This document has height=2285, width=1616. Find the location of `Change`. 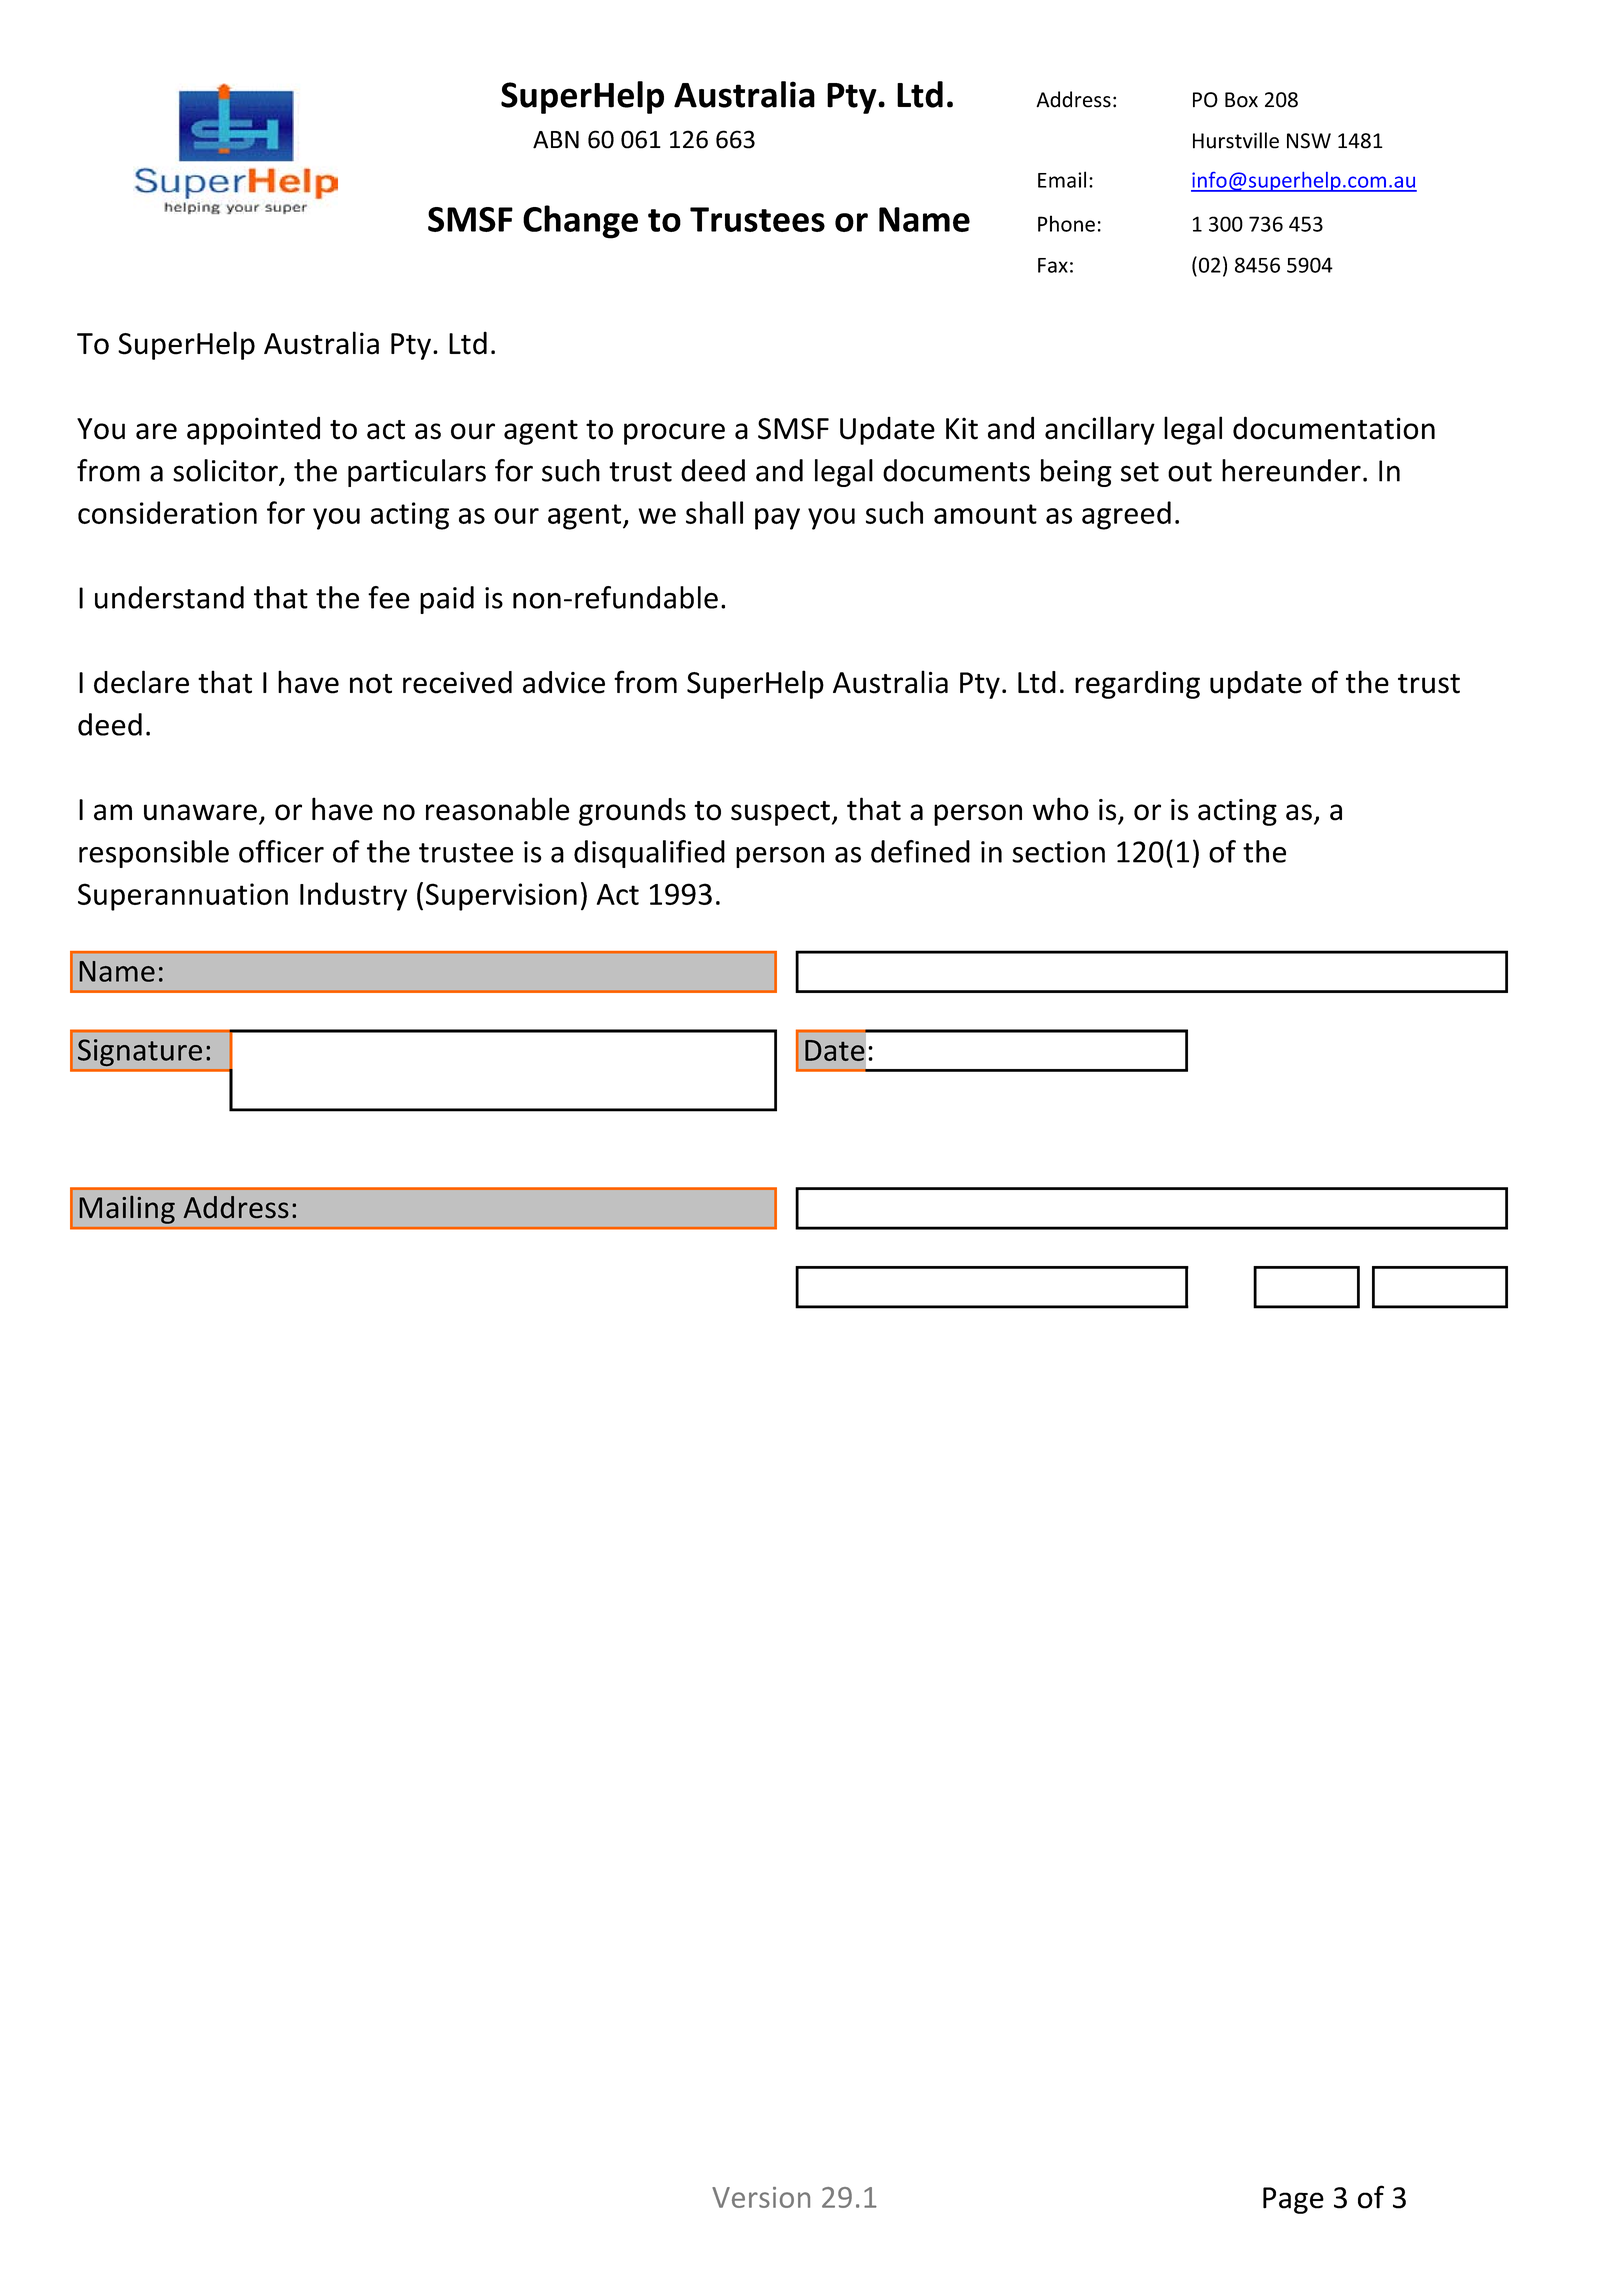

Change is located at coordinates (580, 222).
